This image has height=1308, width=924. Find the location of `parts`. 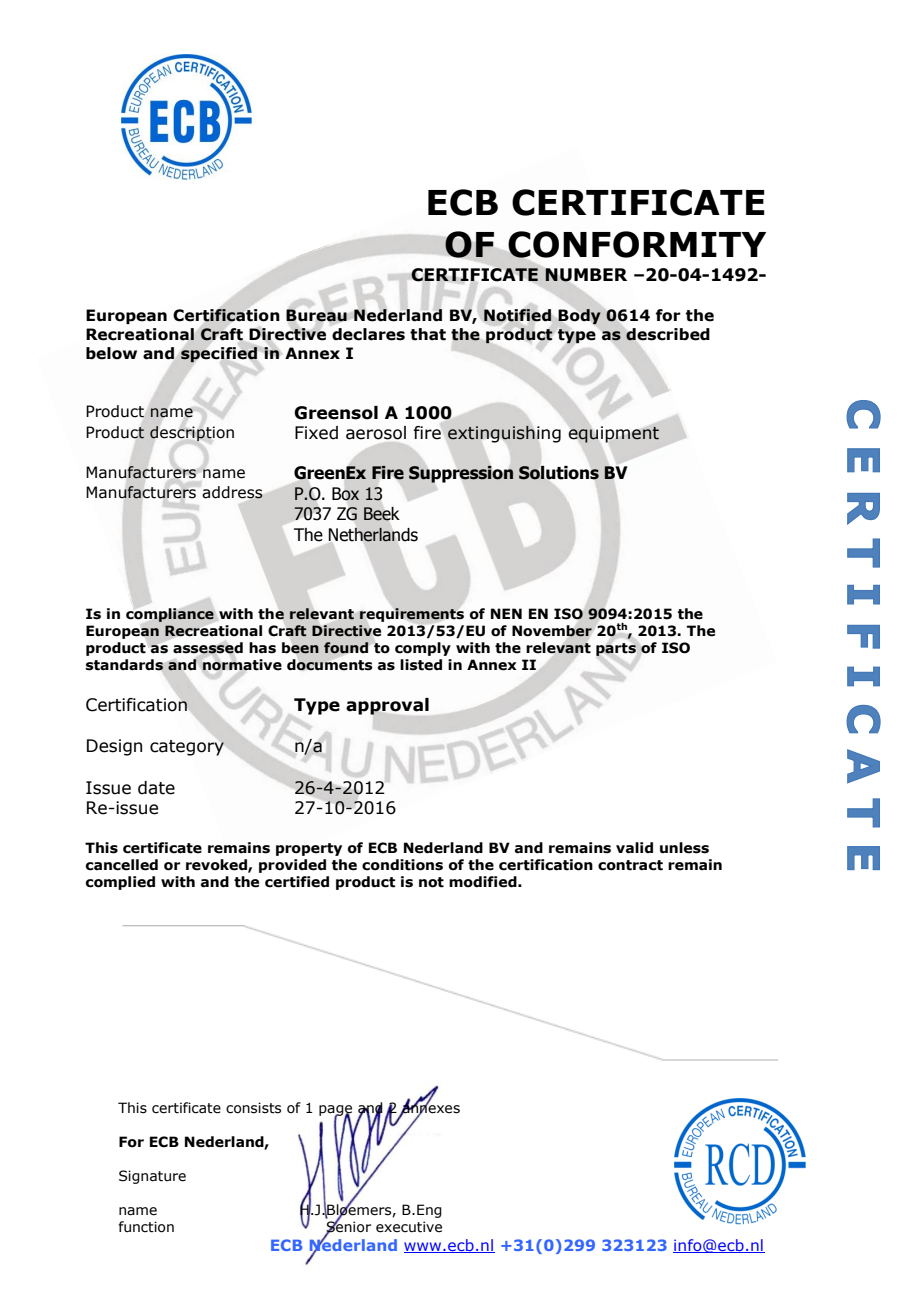

parts is located at coordinates (616, 649).
